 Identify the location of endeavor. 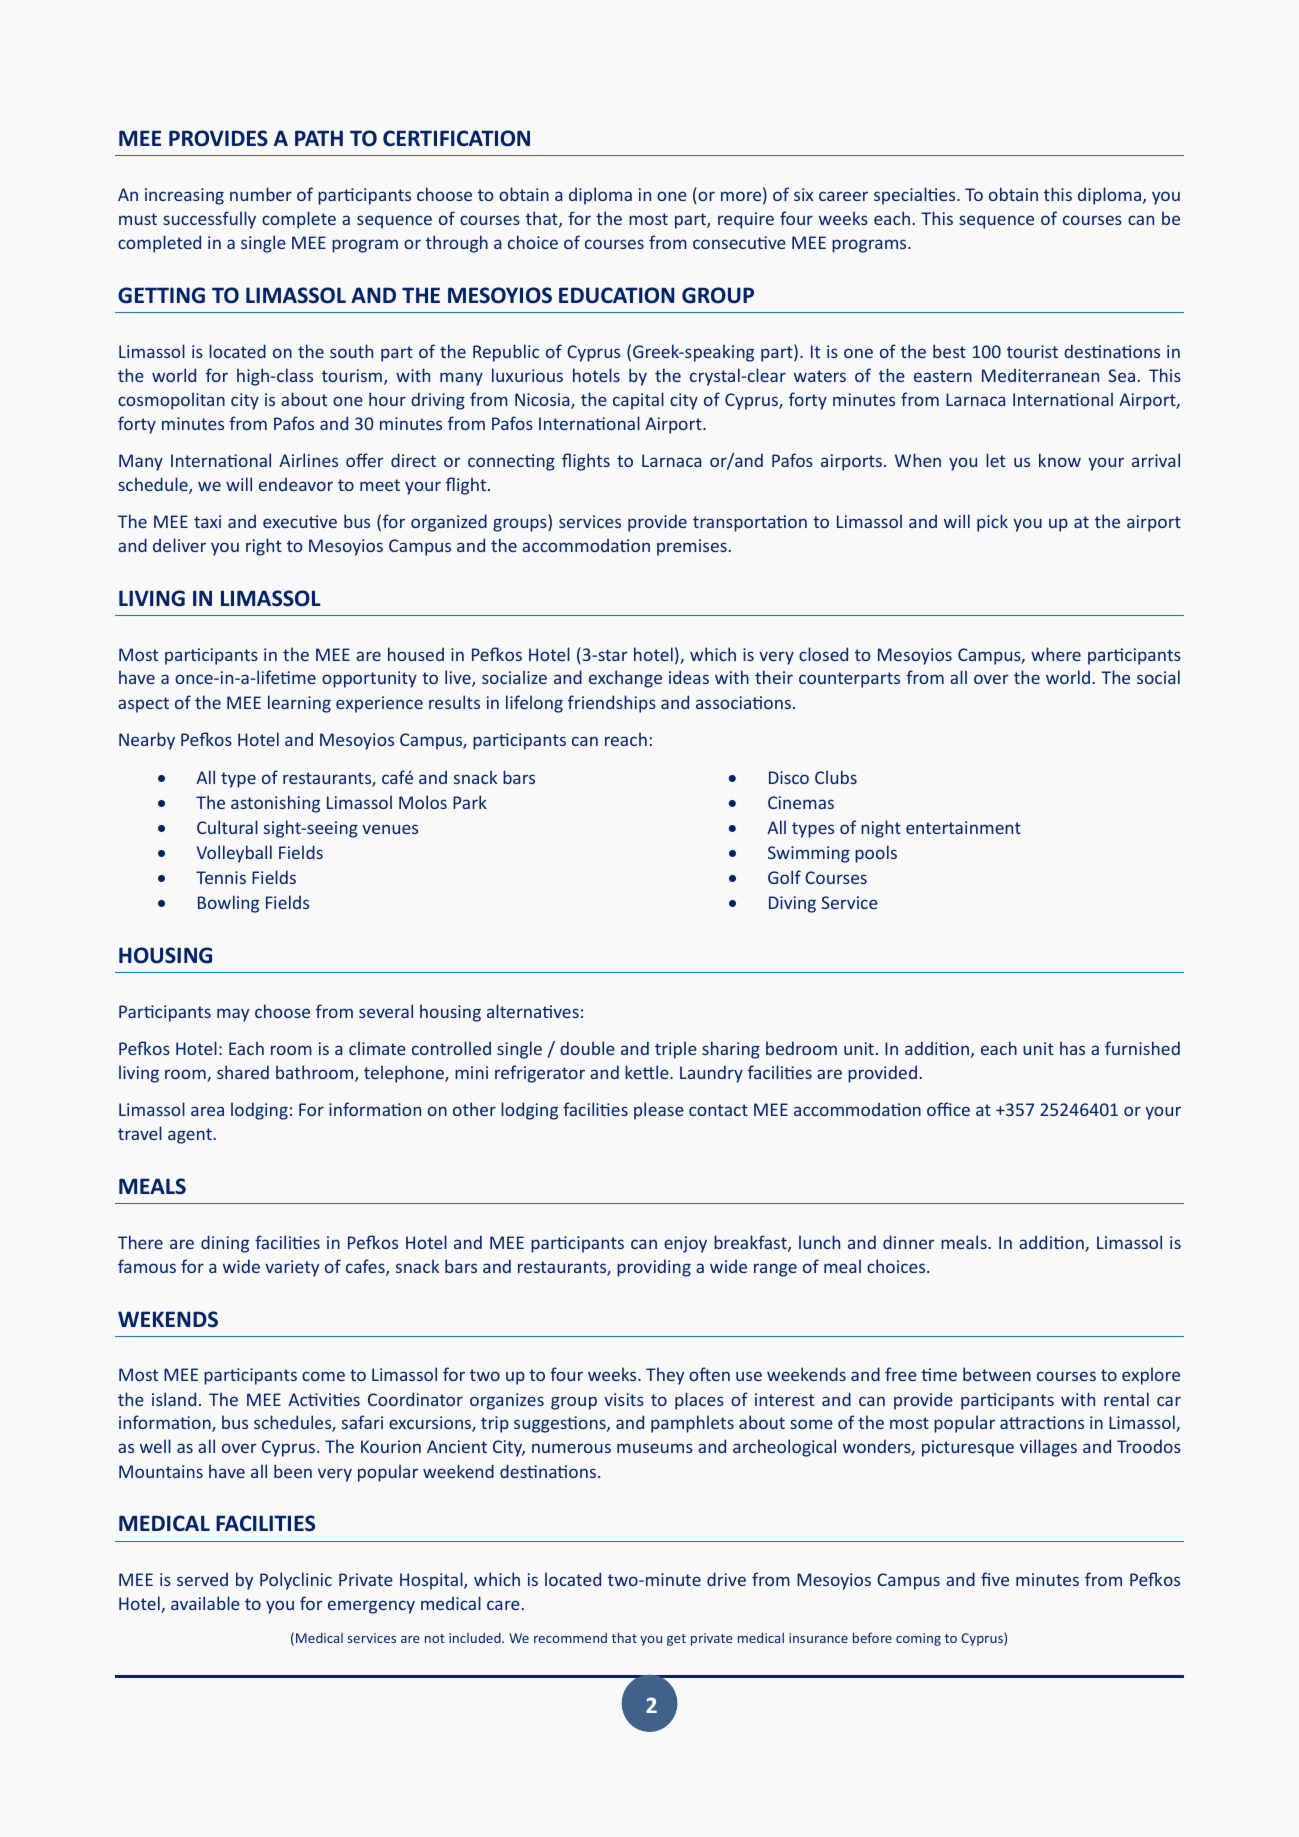
(296, 484).
